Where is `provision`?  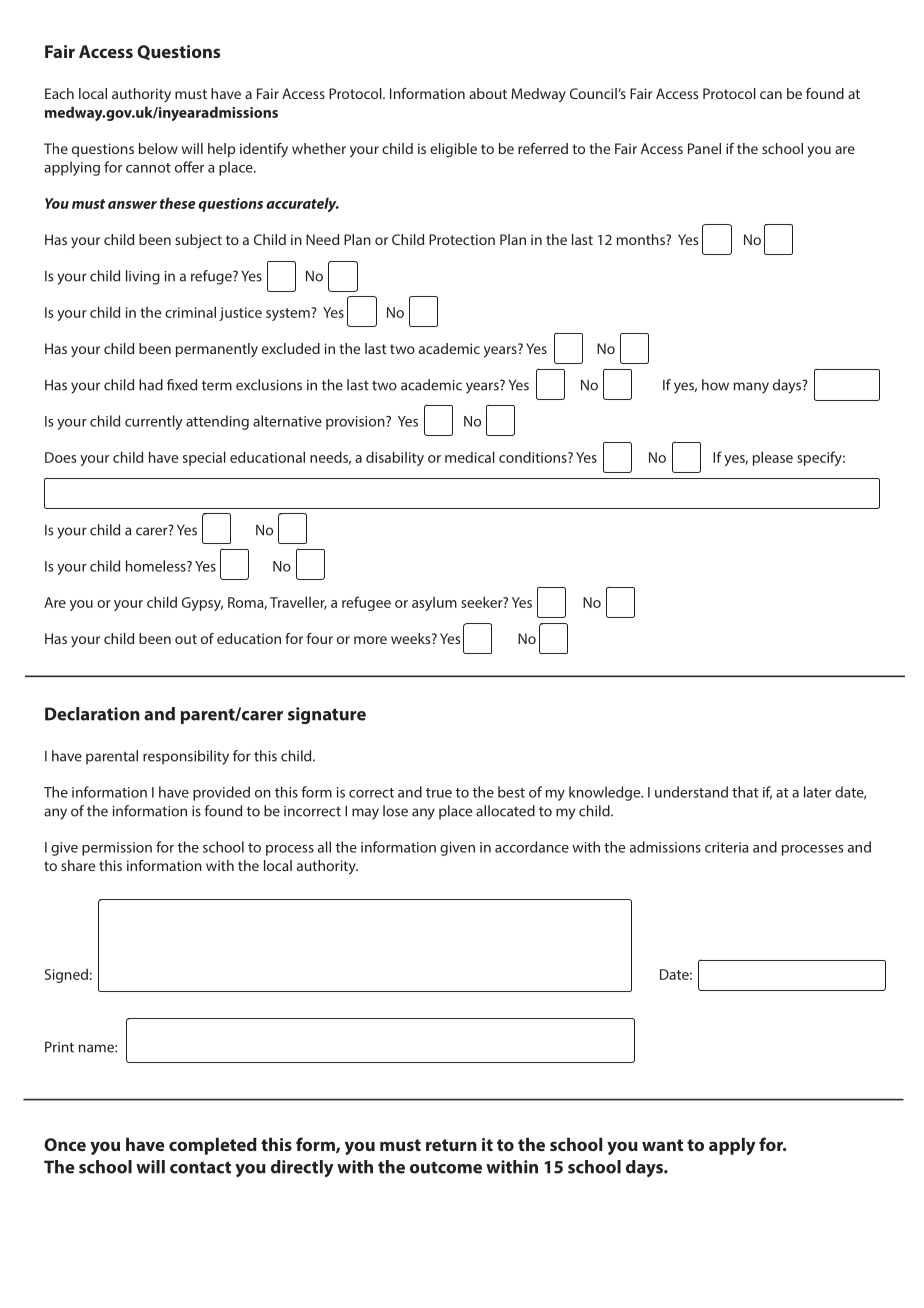
provision is located at coordinates (356, 423).
